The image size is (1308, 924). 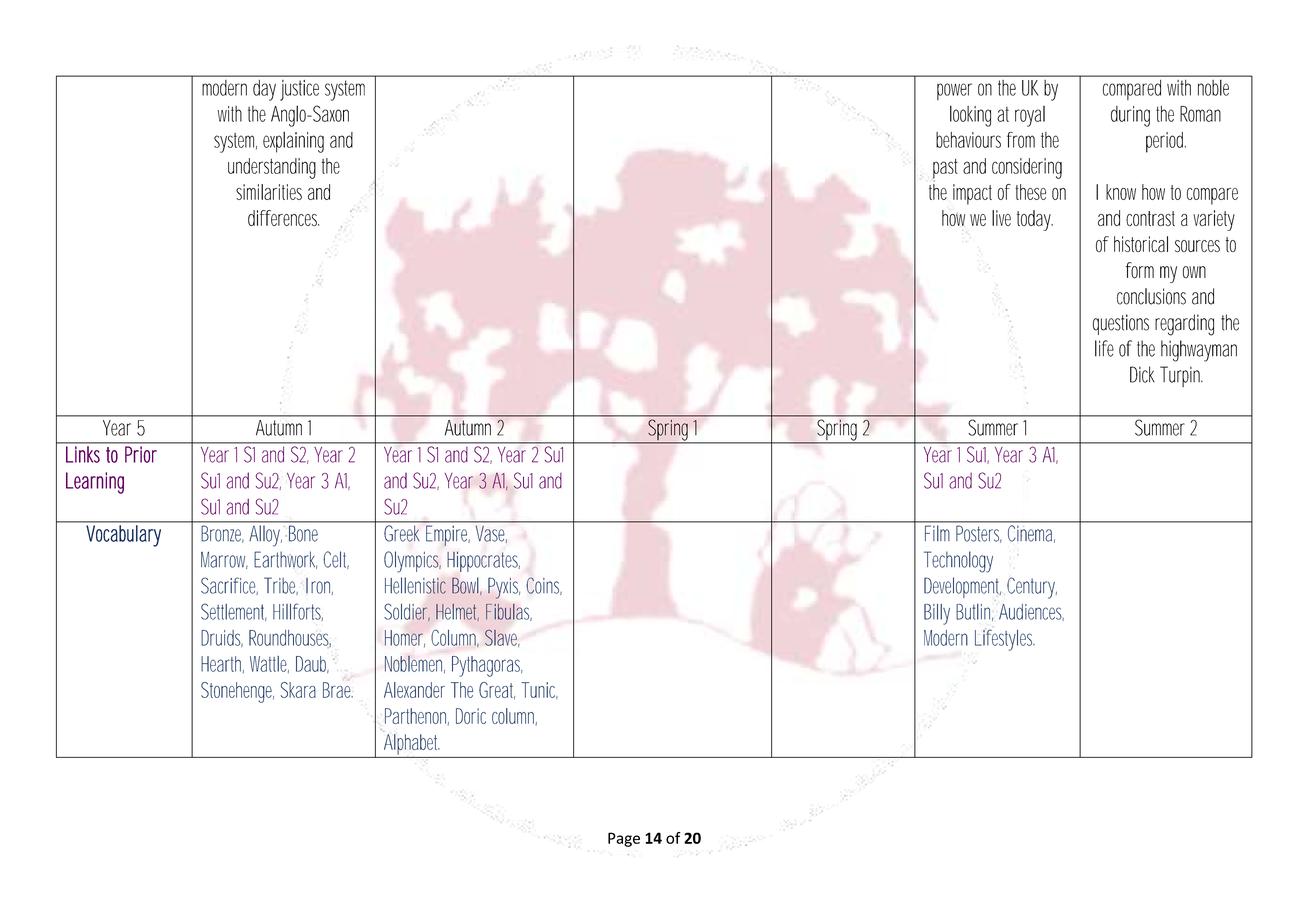 What do you see at coordinates (141, 454) in the screenshot?
I see `Prior` at bounding box center [141, 454].
